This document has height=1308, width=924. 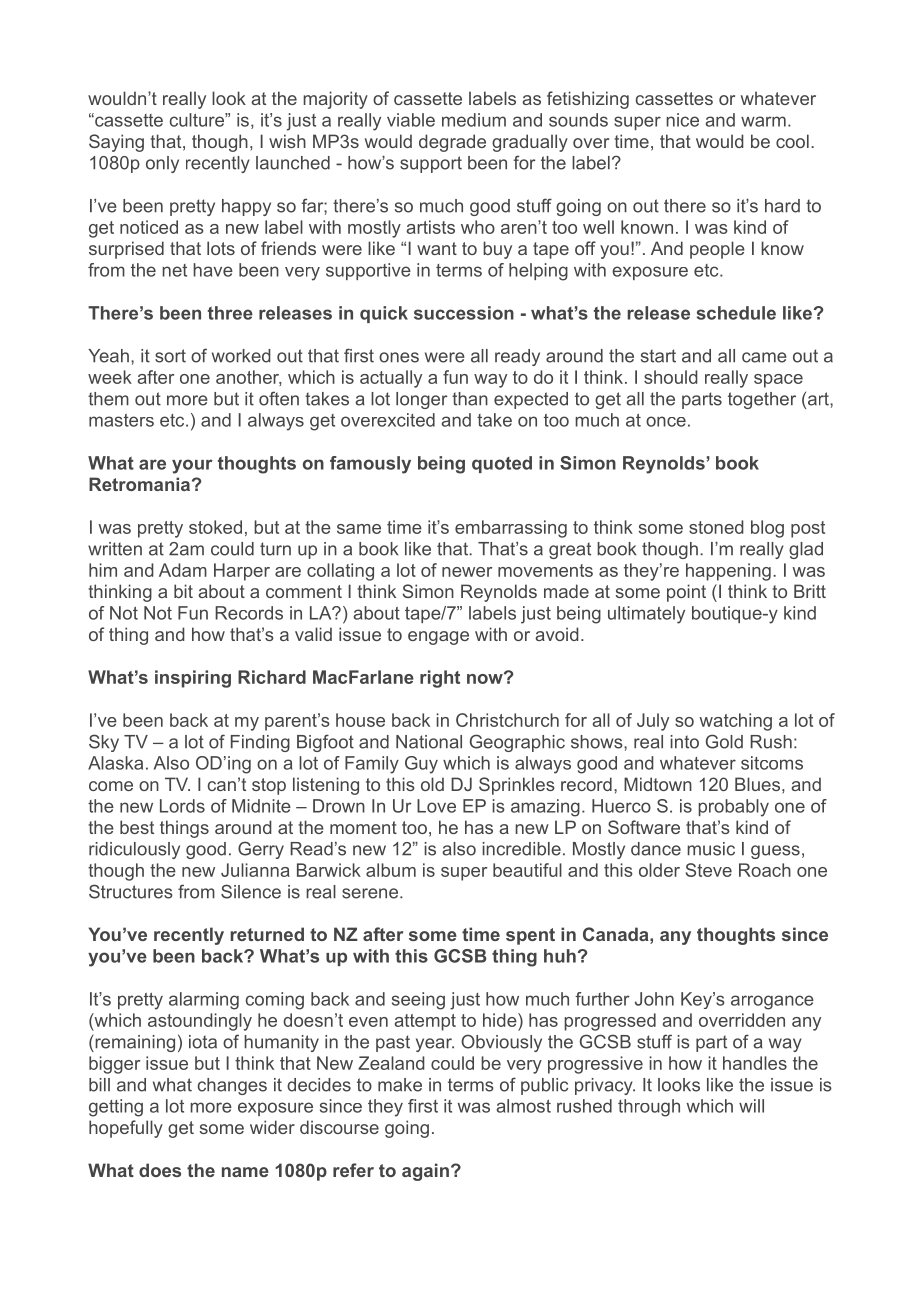 What do you see at coordinates (260, 743) in the document?
I see `Finding` at bounding box center [260, 743].
